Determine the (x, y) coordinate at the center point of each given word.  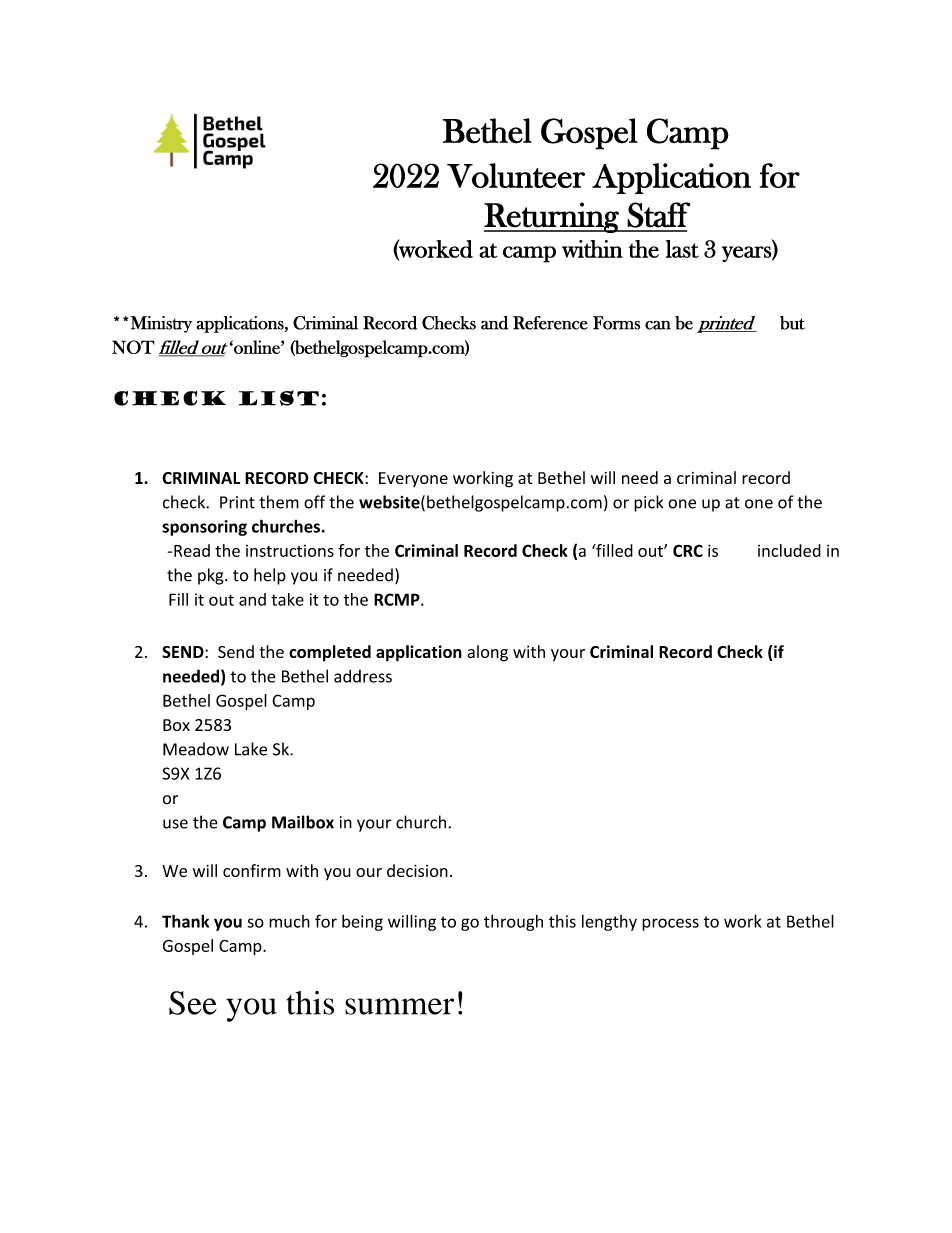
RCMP (398, 599)
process (670, 924)
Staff (659, 215)
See (193, 1003)
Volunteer (516, 175)
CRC (688, 550)
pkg (212, 576)
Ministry (161, 324)
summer (399, 1006)
